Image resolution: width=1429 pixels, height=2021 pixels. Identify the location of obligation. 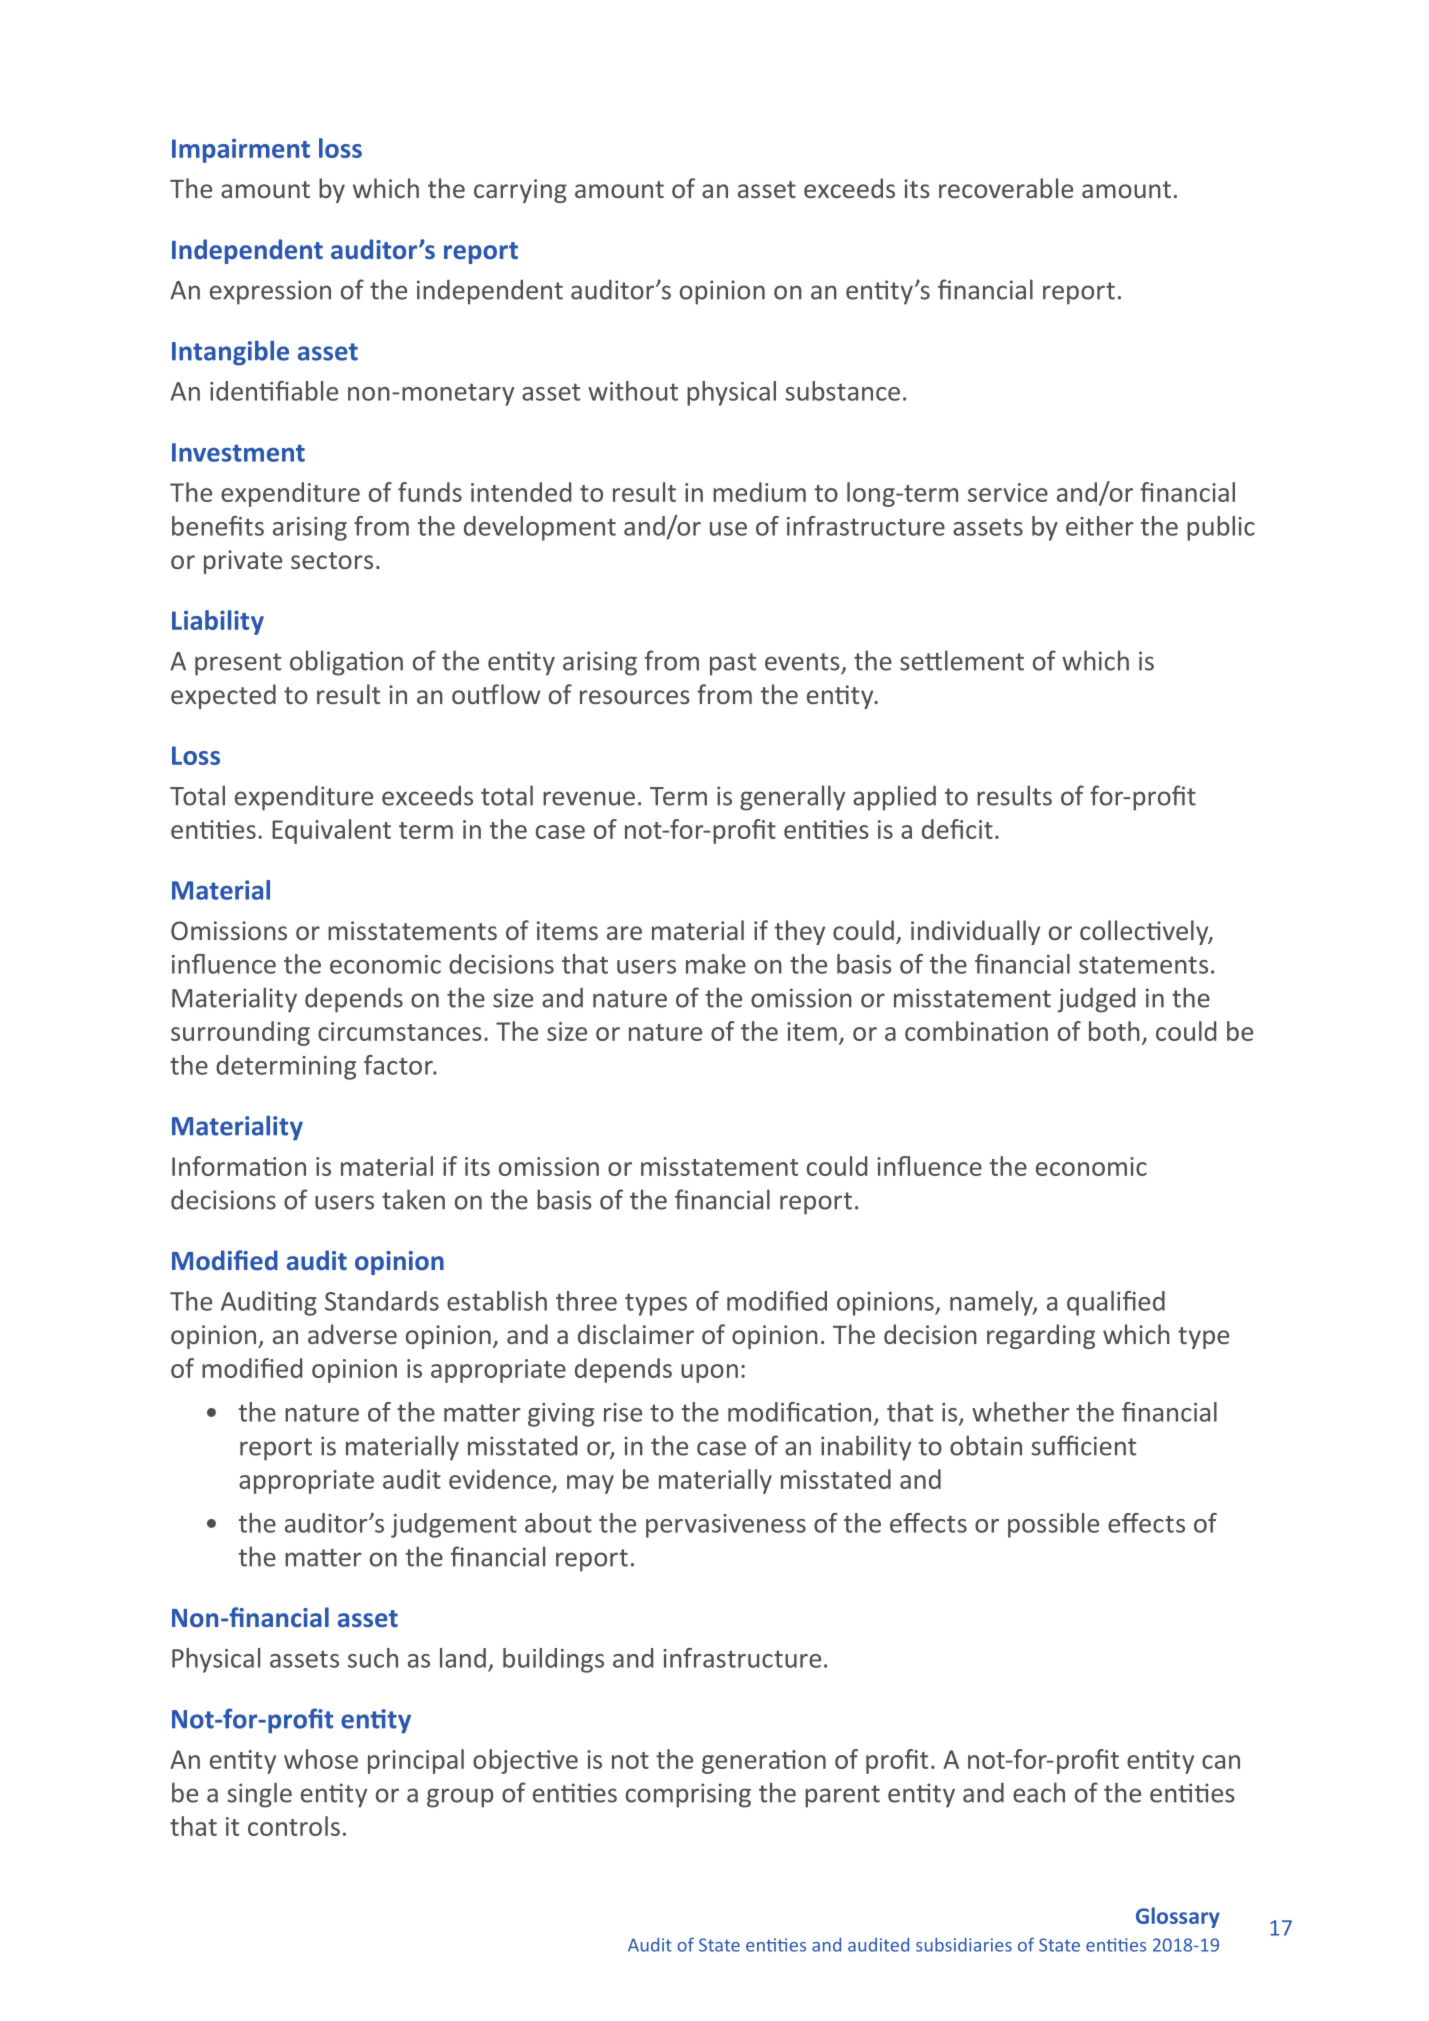
(346, 663).
